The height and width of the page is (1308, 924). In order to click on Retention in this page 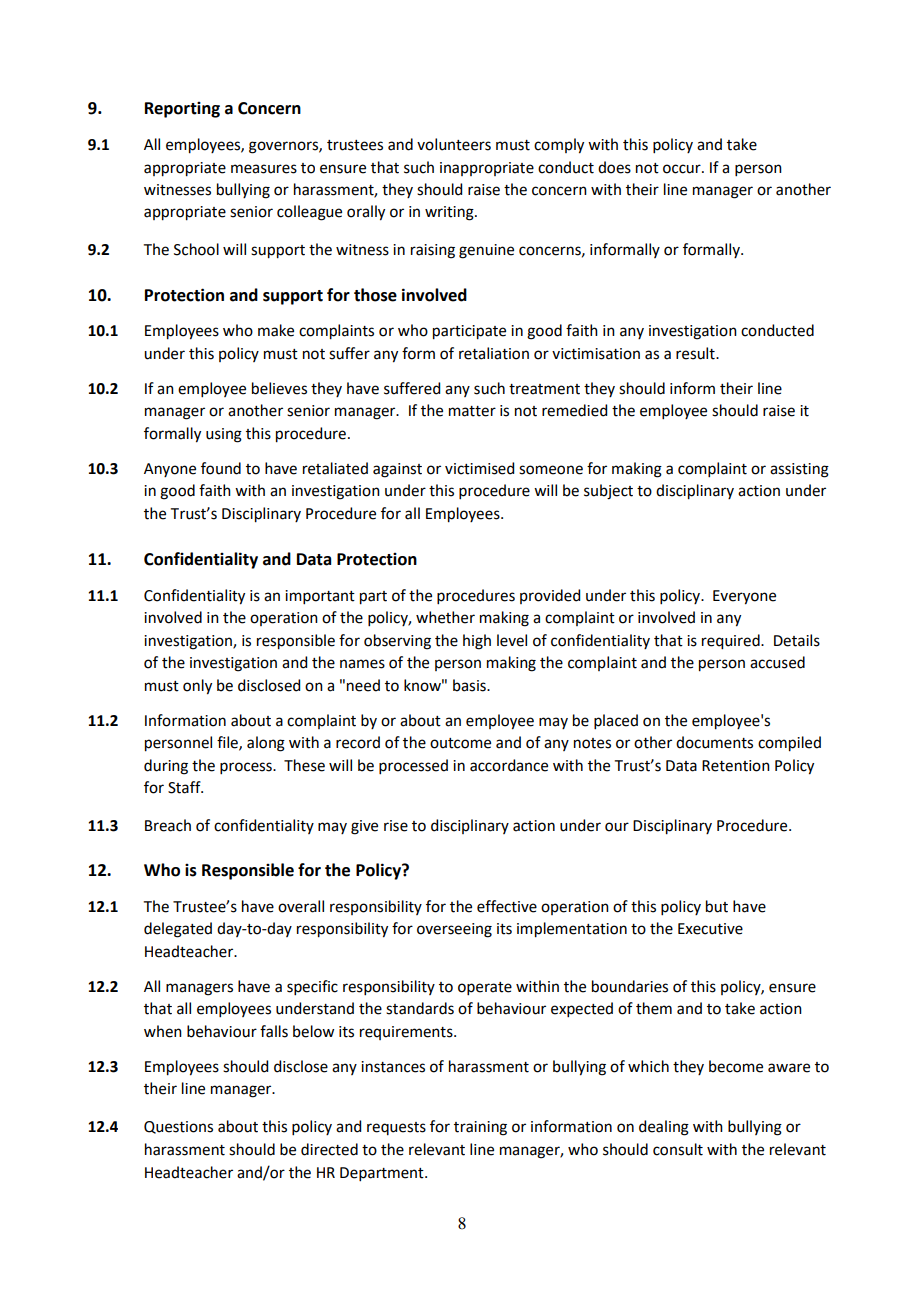, I will do `click(736, 766)`.
